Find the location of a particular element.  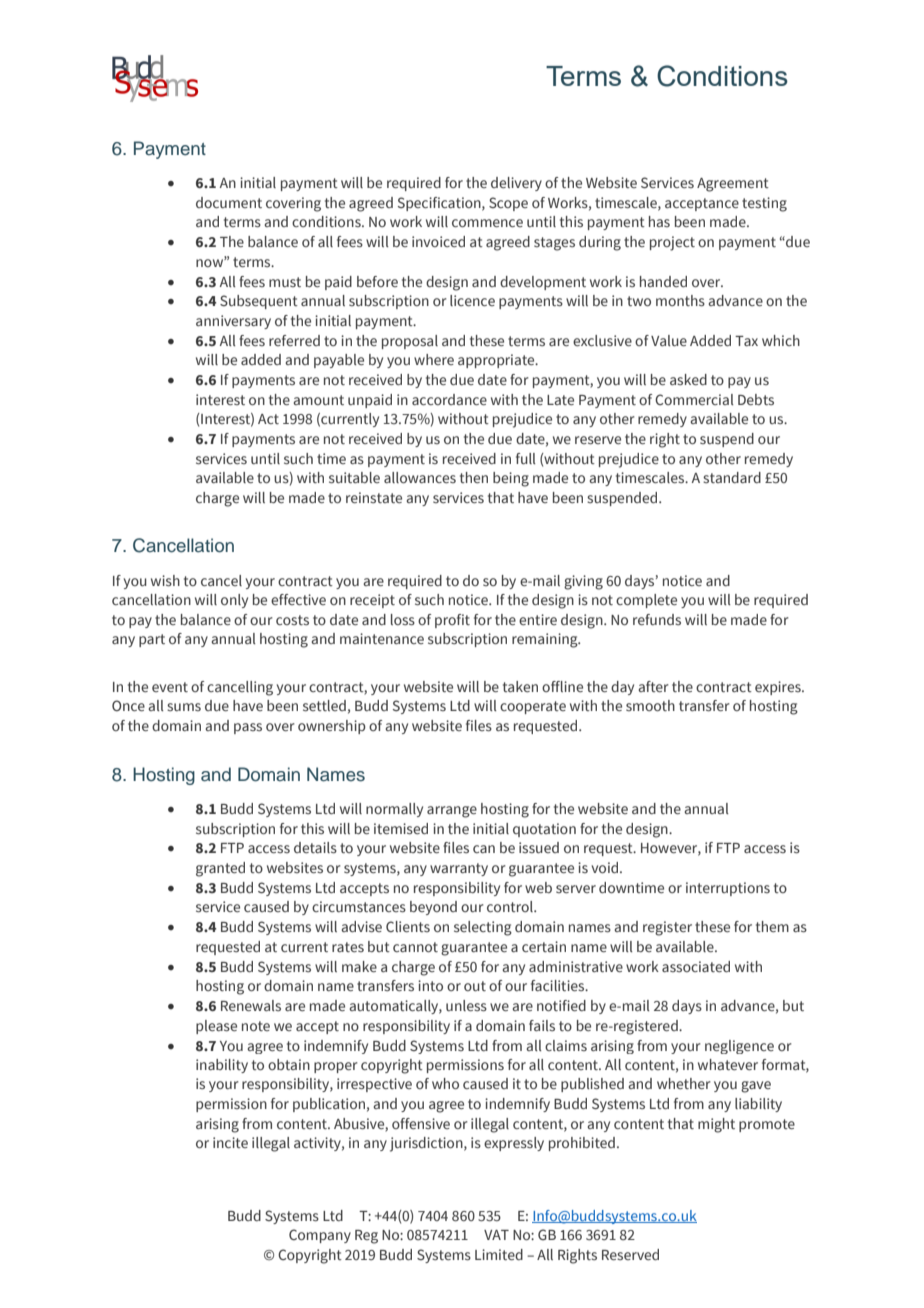

document is located at coordinates (229, 202).
